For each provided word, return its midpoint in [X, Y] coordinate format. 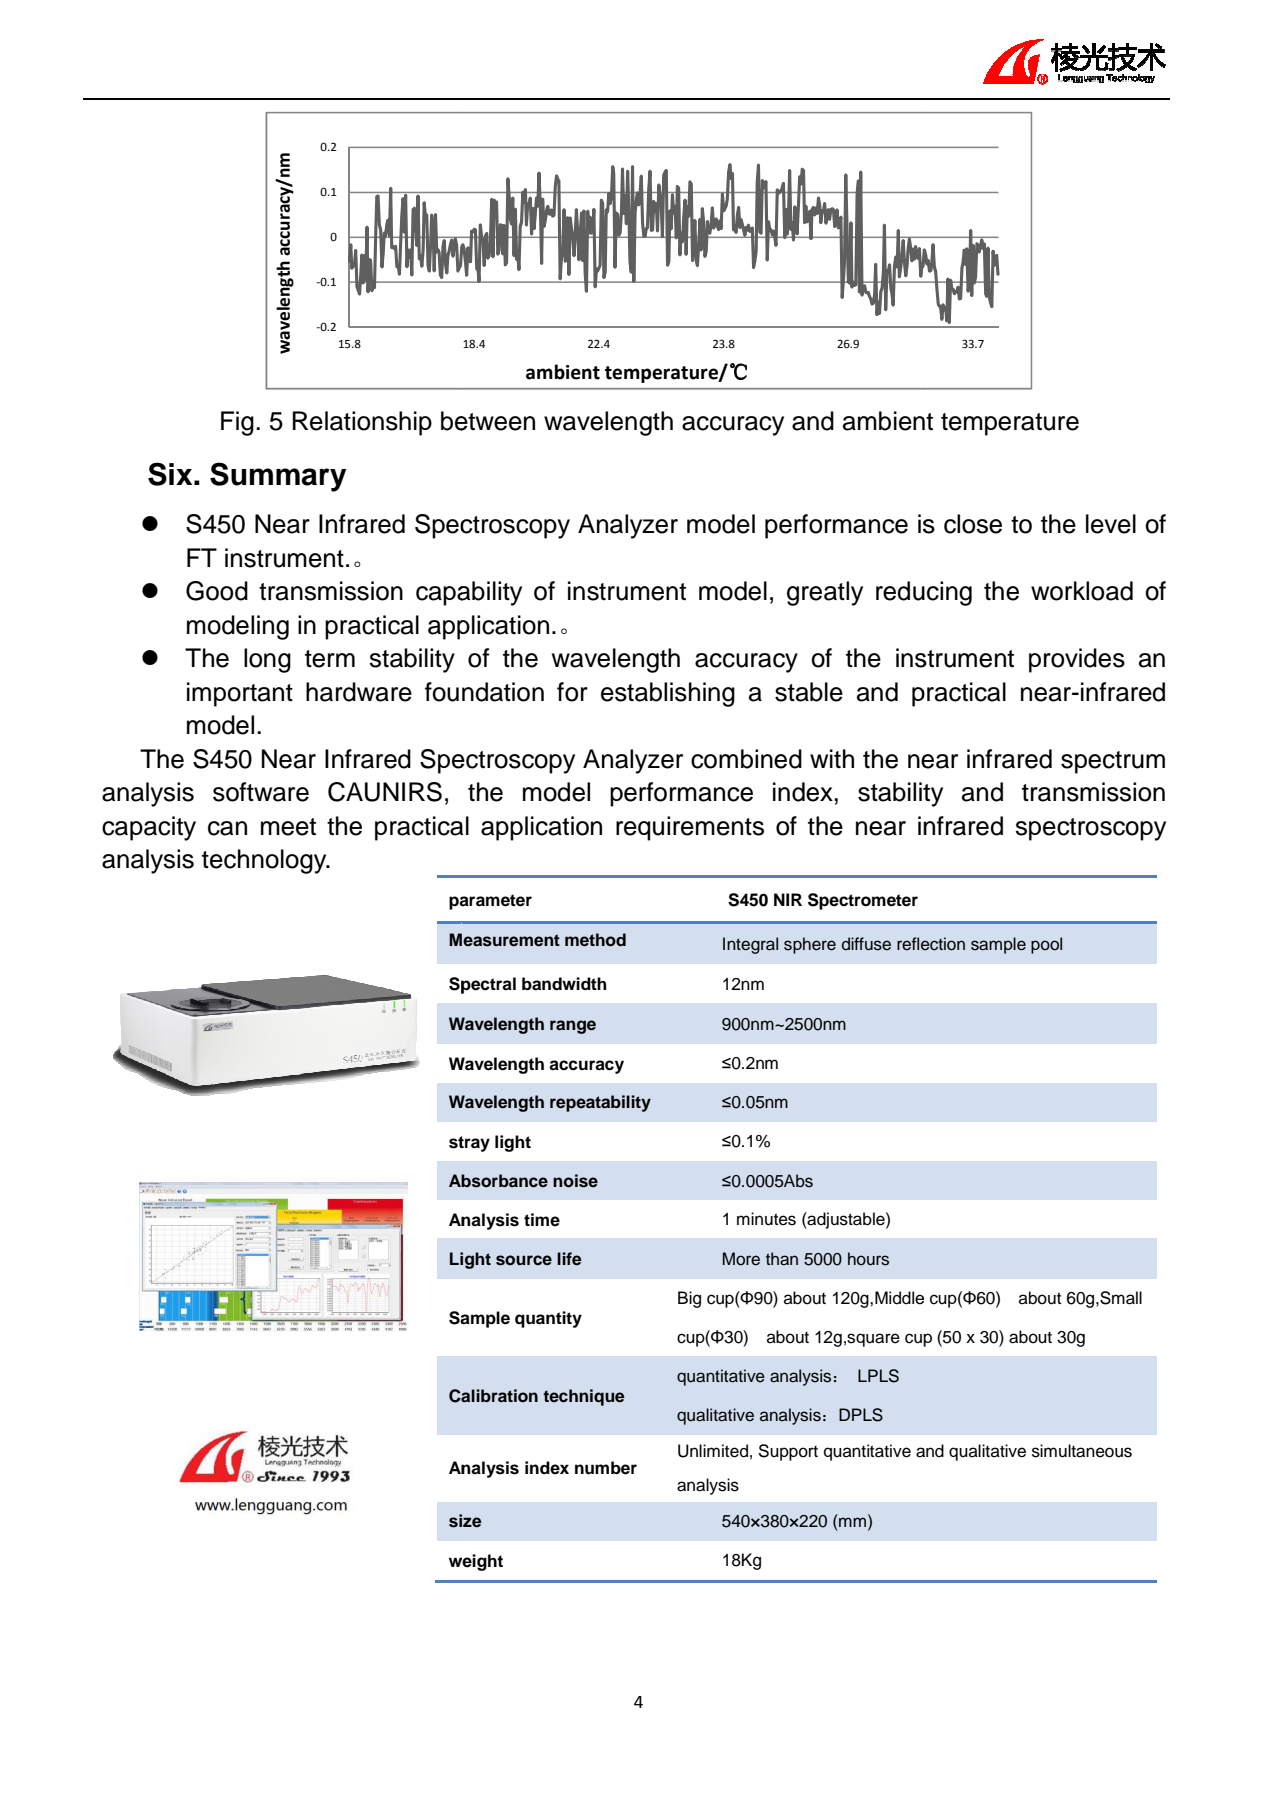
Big [689, 1299]
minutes [766, 1219]
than [782, 1259]
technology [265, 861]
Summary [278, 477]
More [741, 1259]
